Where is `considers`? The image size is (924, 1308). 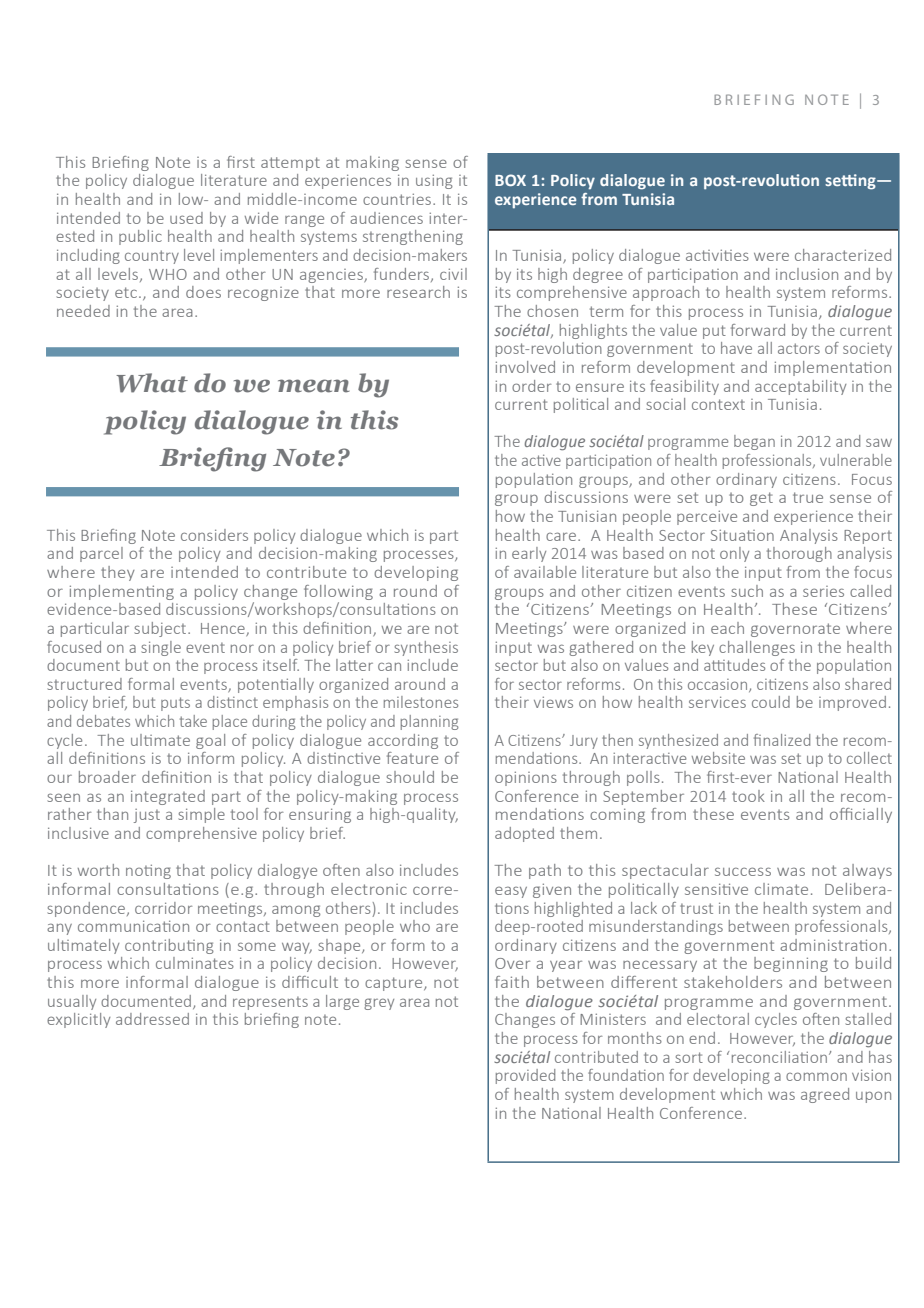
considers is located at coordinates (214, 535).
